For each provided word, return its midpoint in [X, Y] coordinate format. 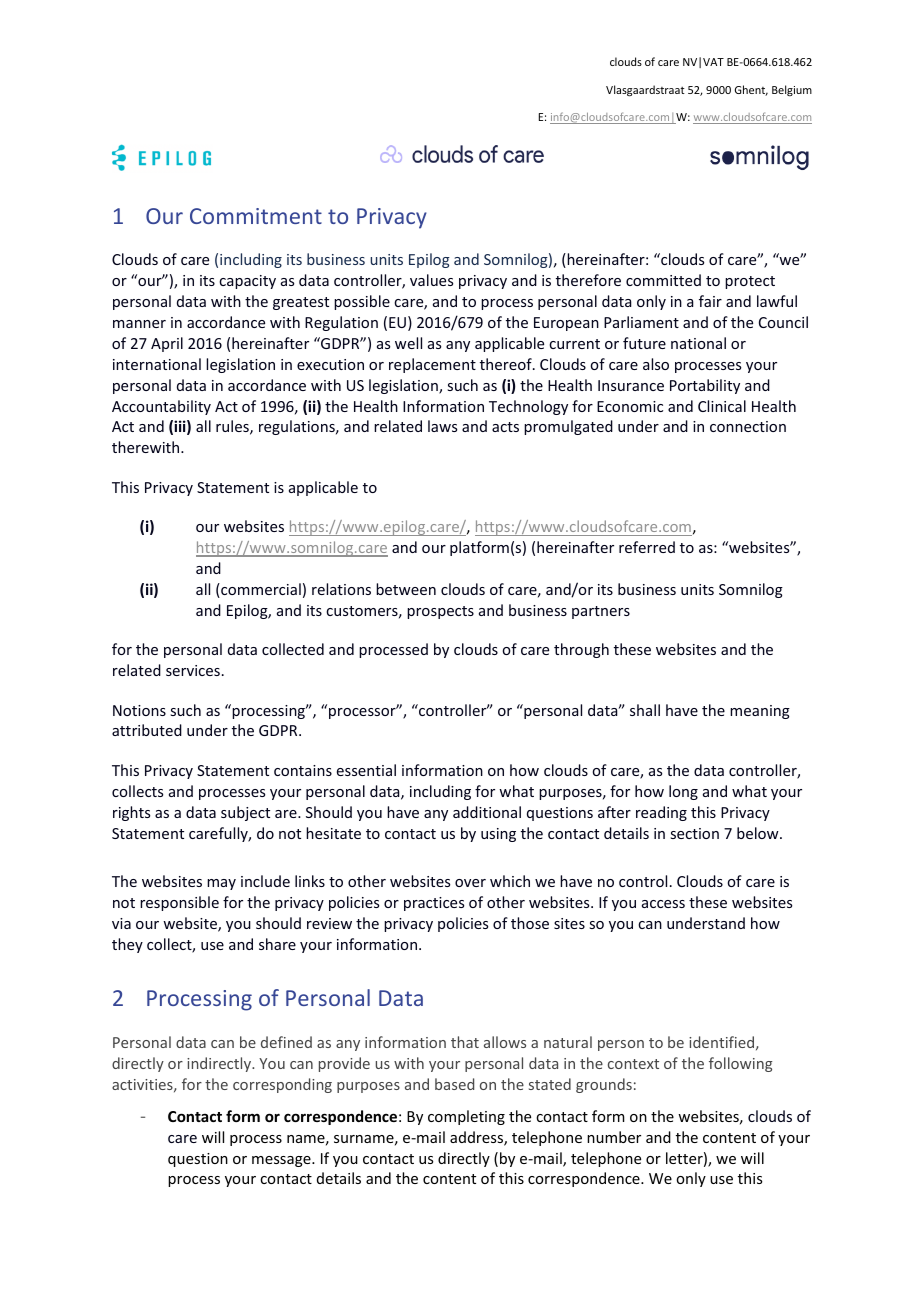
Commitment [256, 216]
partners [601, 612]
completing [466, 1117]
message [282, 1161]
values [431, 280]
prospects [440, 612]
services [193, 670]
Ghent [751, 90]
